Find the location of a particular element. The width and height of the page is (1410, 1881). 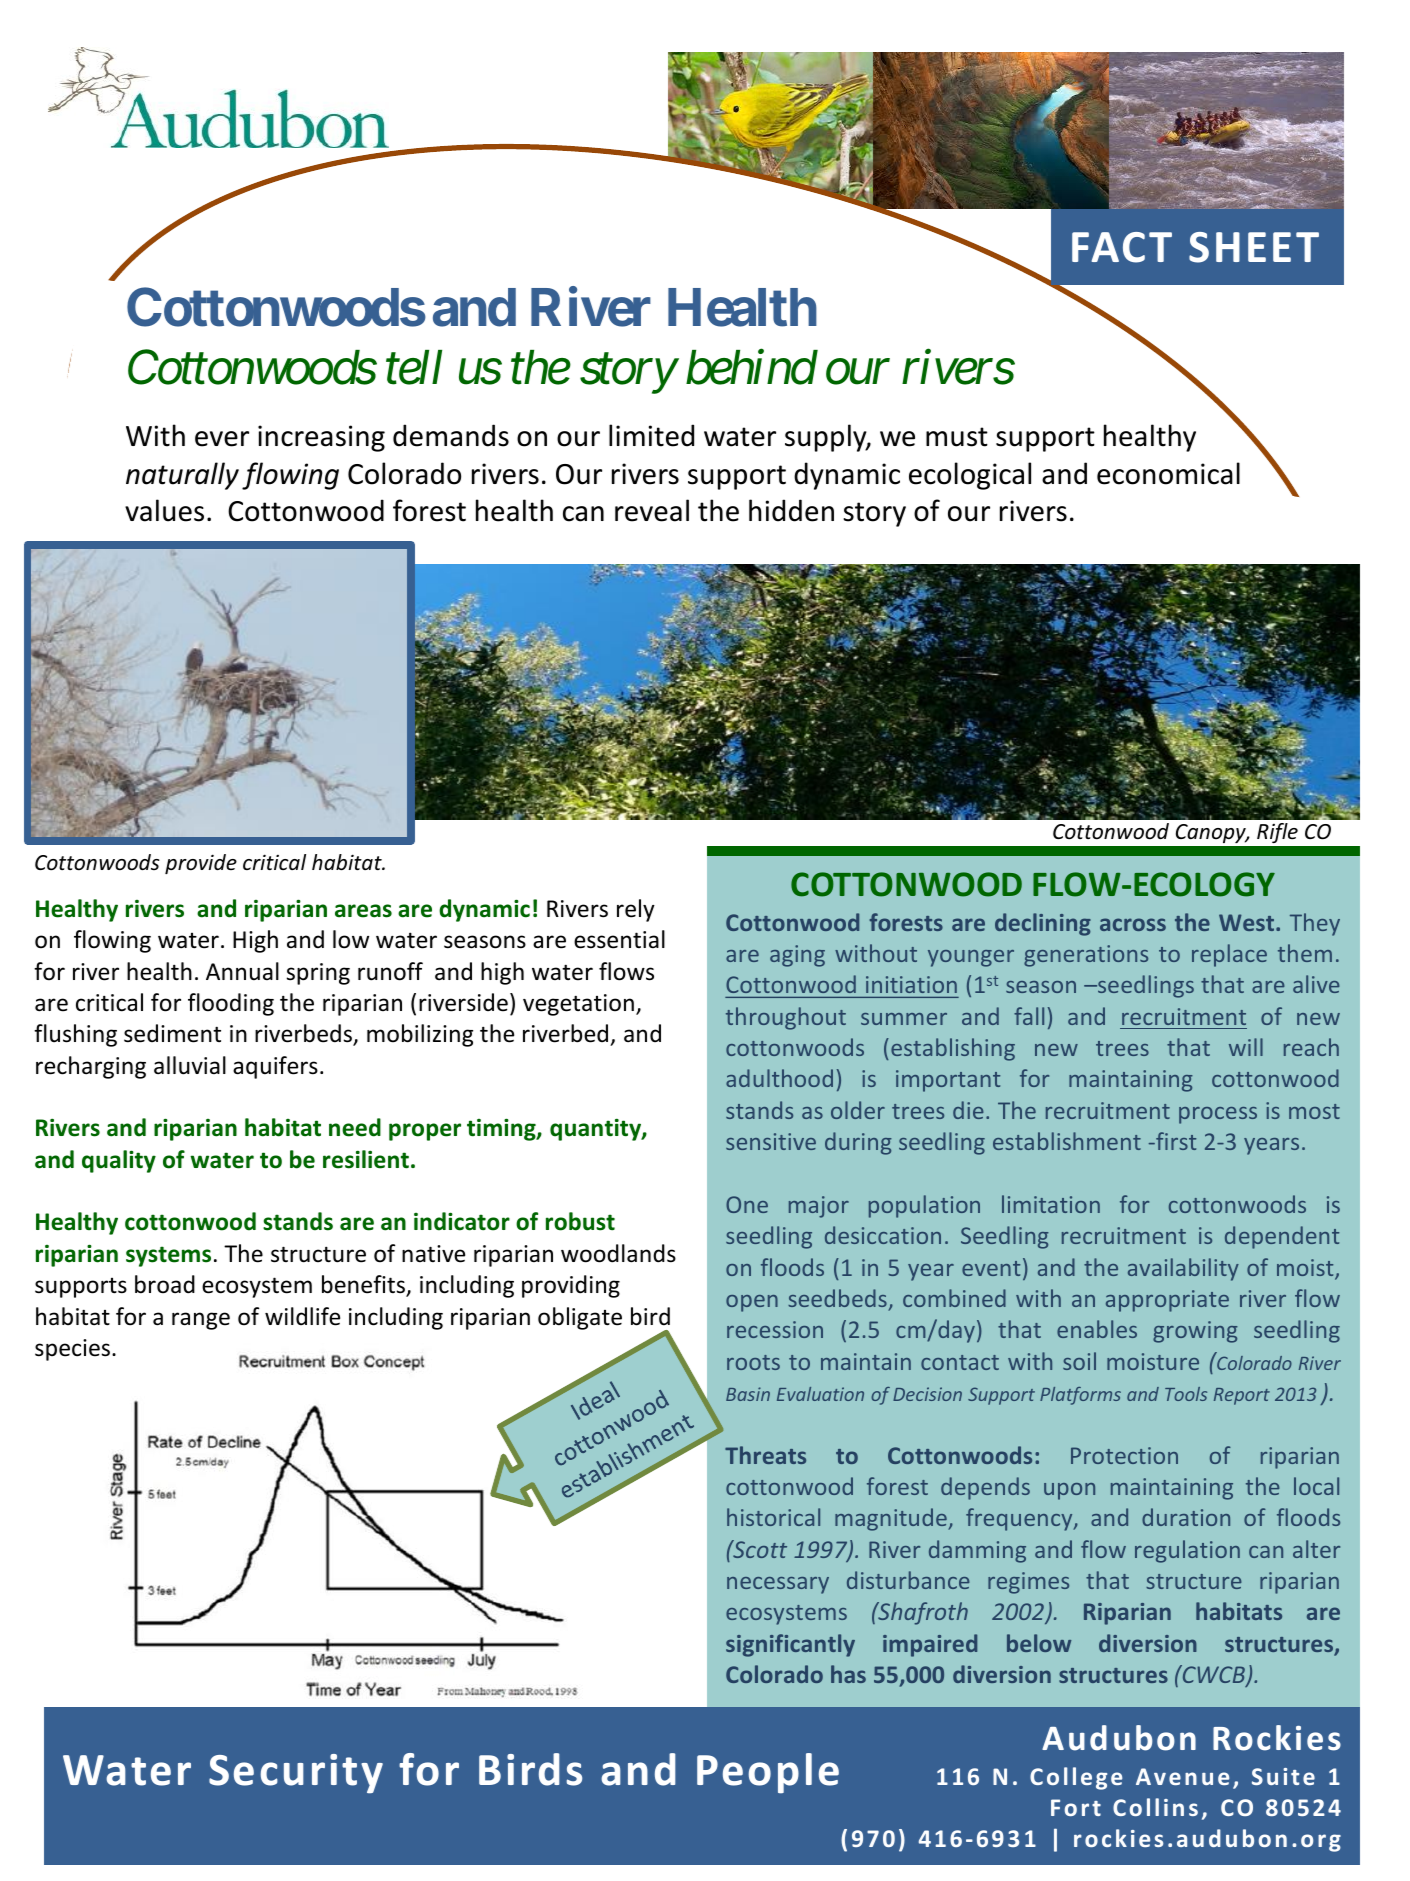

reveal is located at coordinates (652, 510).
